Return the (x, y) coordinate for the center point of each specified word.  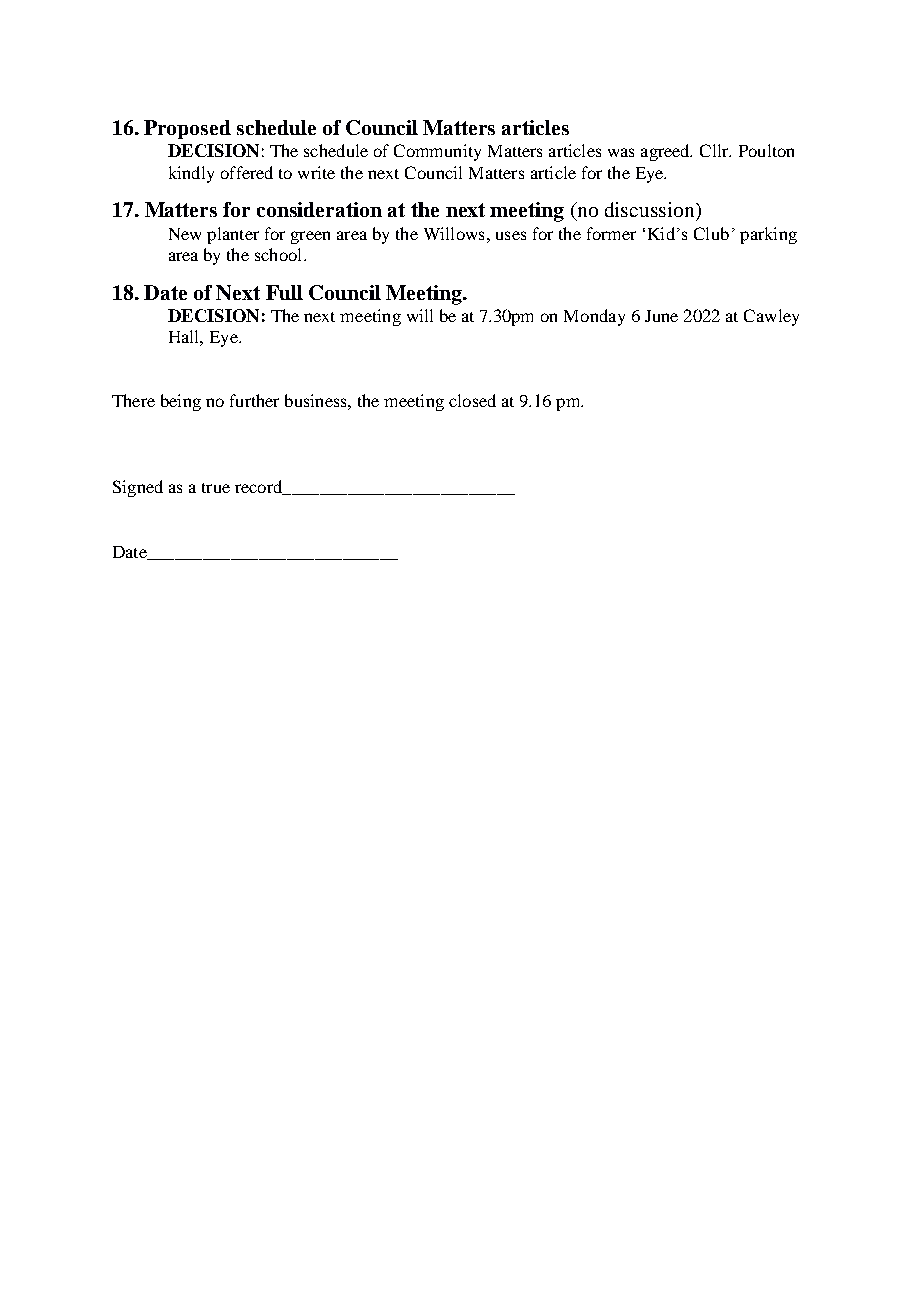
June (661, 316)
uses (511, 235)
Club (711, 233)
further (254, 400)
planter (233, 235)
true (216, 488)
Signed (138, 488)
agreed (666, 152)
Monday (594, 317)
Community (437, 152)
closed (472, 400)
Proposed (187, 129)
